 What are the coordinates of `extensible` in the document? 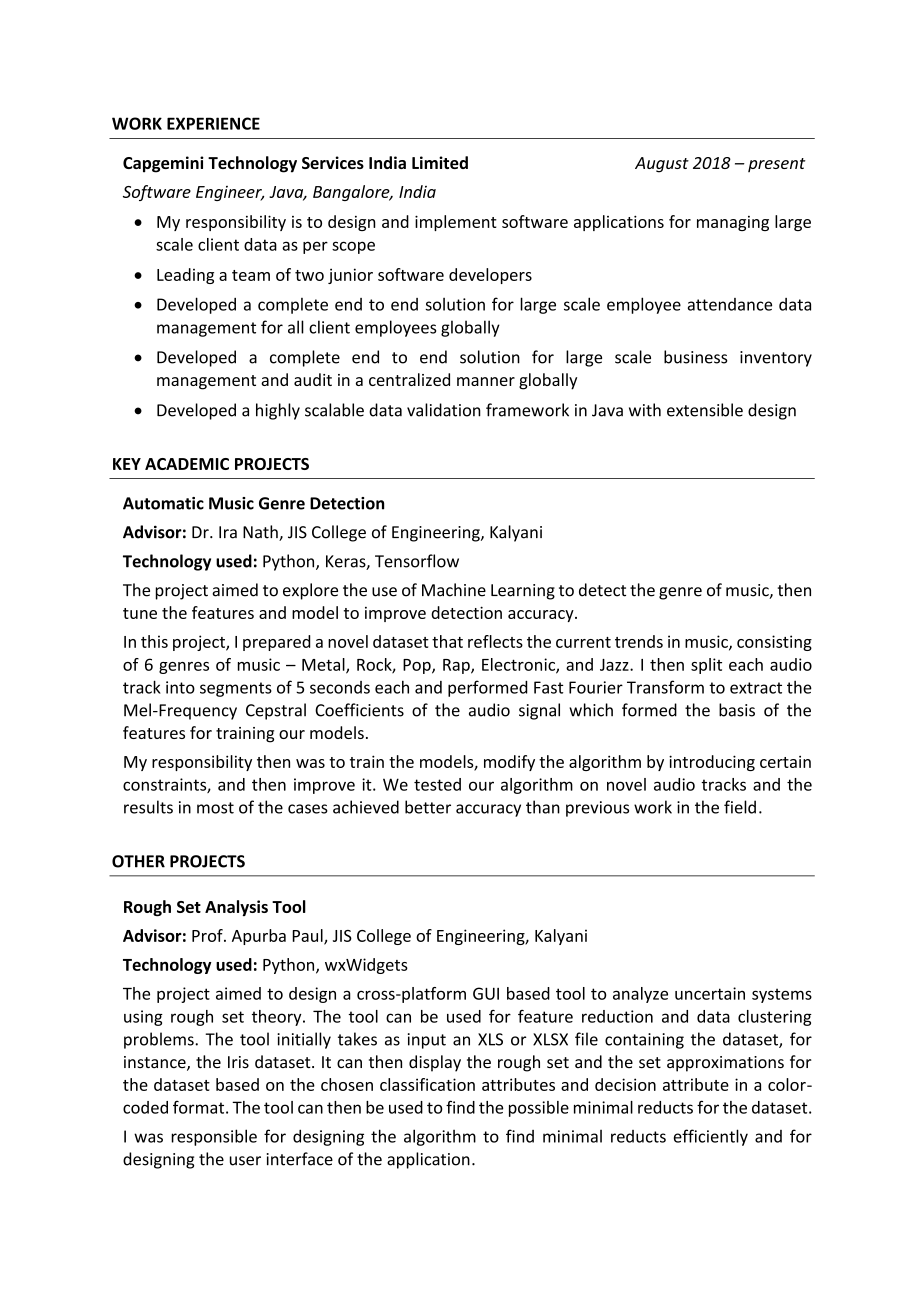 It's located at (705, 410).
